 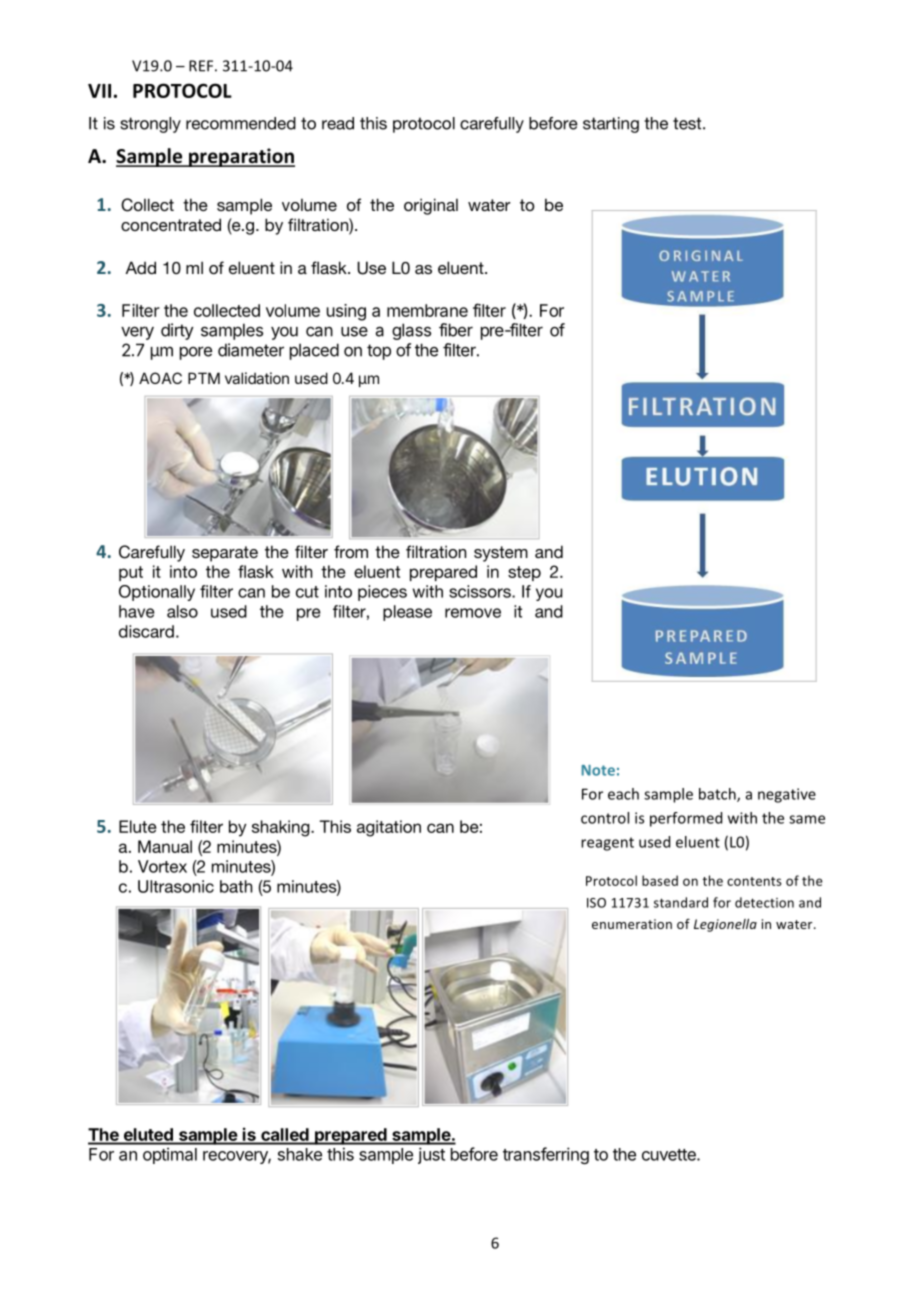 I want to click on agitation, so click(x=389, y=828).
